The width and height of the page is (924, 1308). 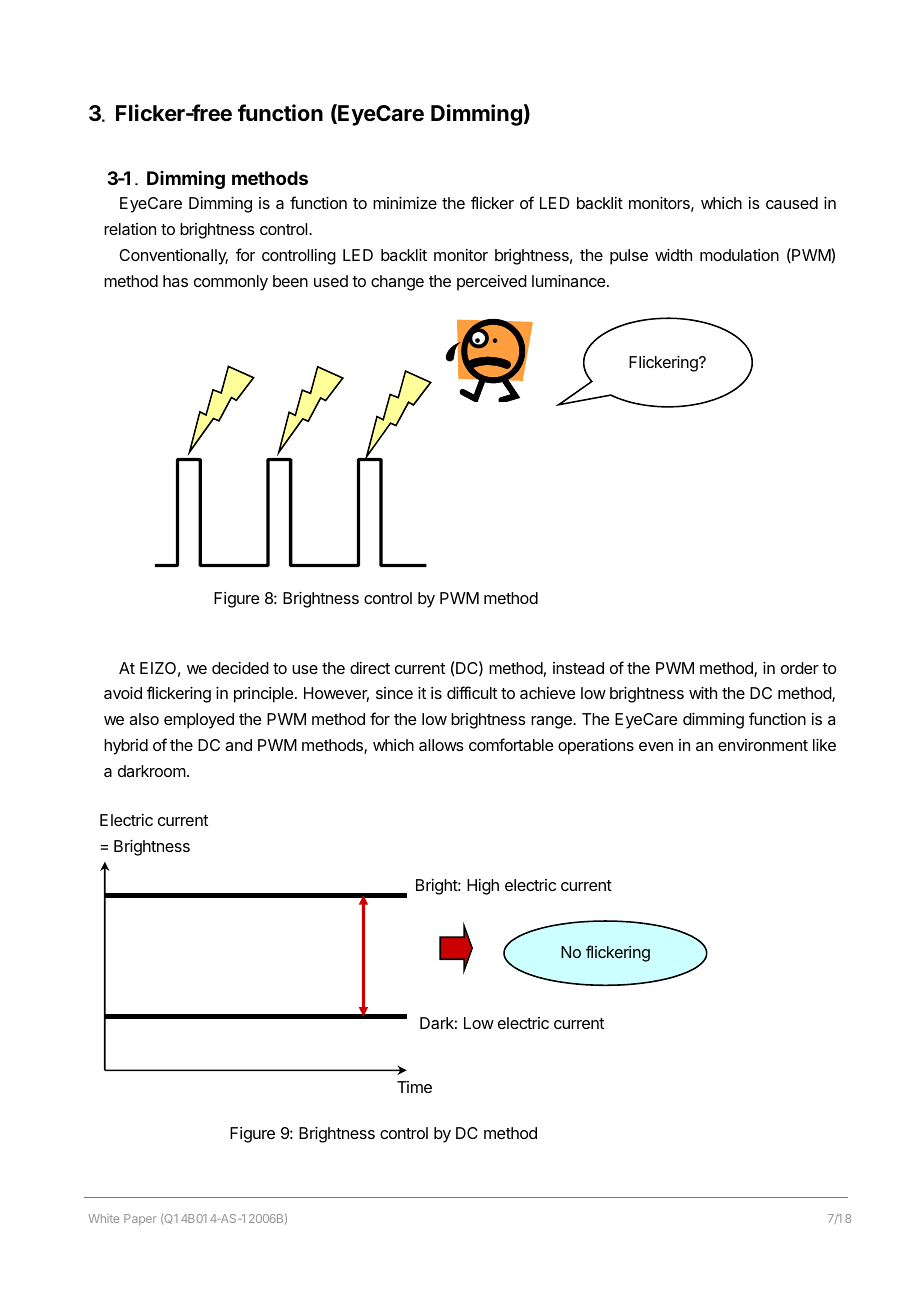 What do you see at coordinates (199, 721) in the page?
I see `employed` at bounding box center [199, 721].
